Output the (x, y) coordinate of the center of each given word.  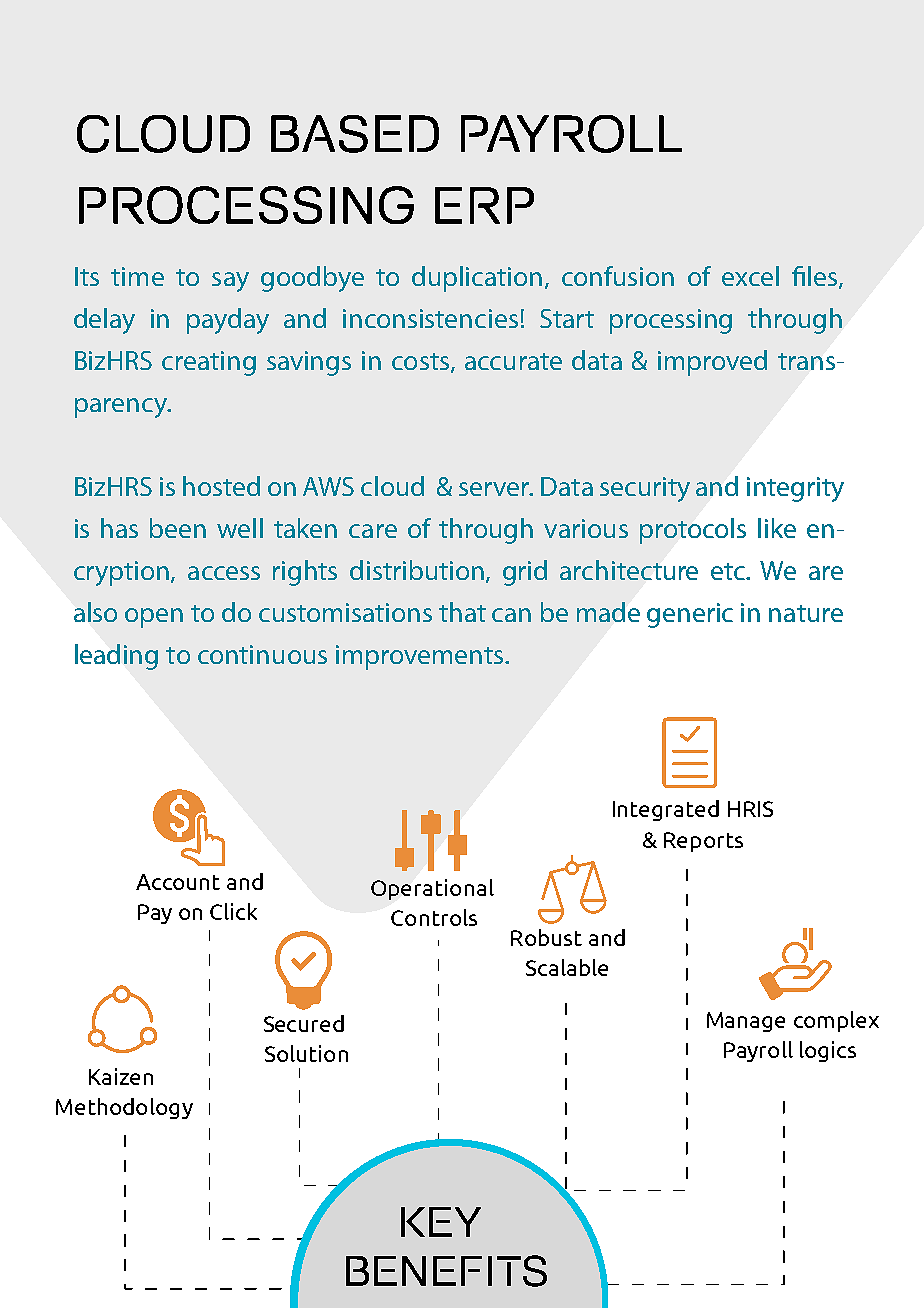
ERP (484, 205)
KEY (441, 1222)
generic (690, 615)
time (137, 276)
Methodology (124, 1108)
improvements (421, 657)
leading (116, 657)
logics (828, 1051)
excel (750, 276)
